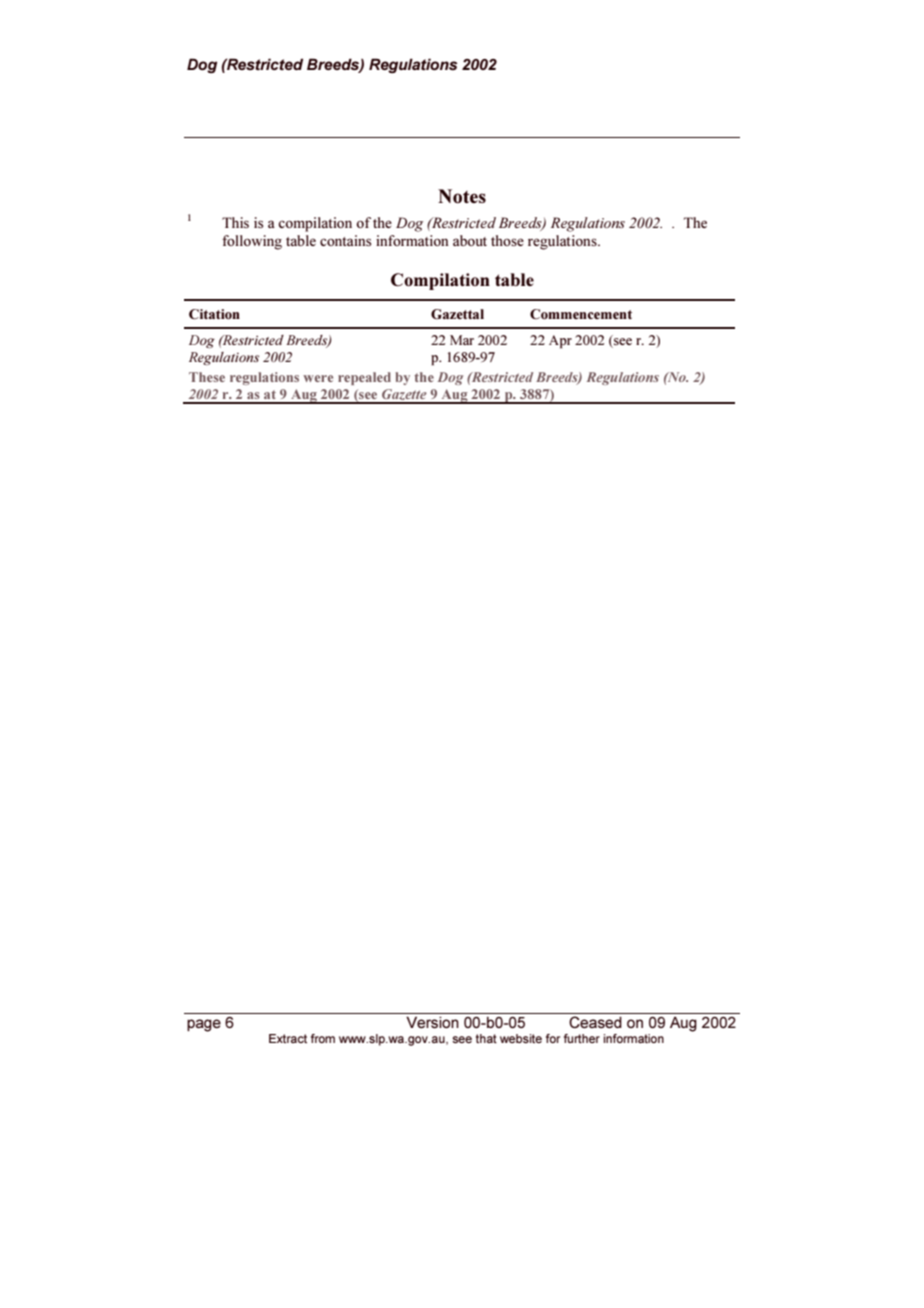 Image resolution: width=924 pixels, height=1308 pixels. Describe the element at coordinates (521, 1038) in the screenshot. I see `website` at that location.
